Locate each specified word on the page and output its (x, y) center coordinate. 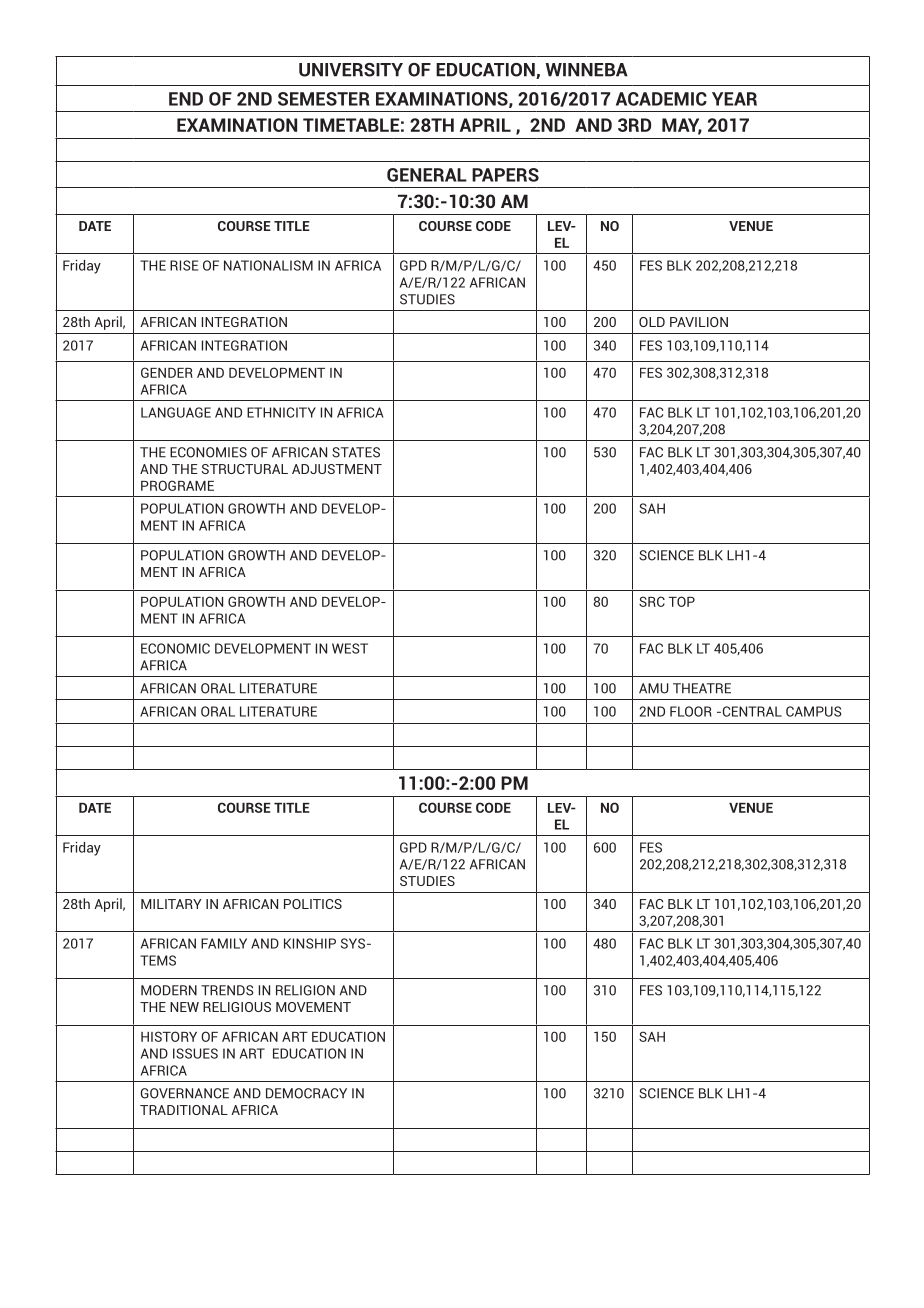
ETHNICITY (281, 412)
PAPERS (505, 175)
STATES (356, 452)
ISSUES (195, 1053)
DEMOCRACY (306, 1093)
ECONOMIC (175, 648)
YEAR (734, 99)
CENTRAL (751, 711)
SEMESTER (324, 99)
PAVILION (699, 322)
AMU (654, 688)
